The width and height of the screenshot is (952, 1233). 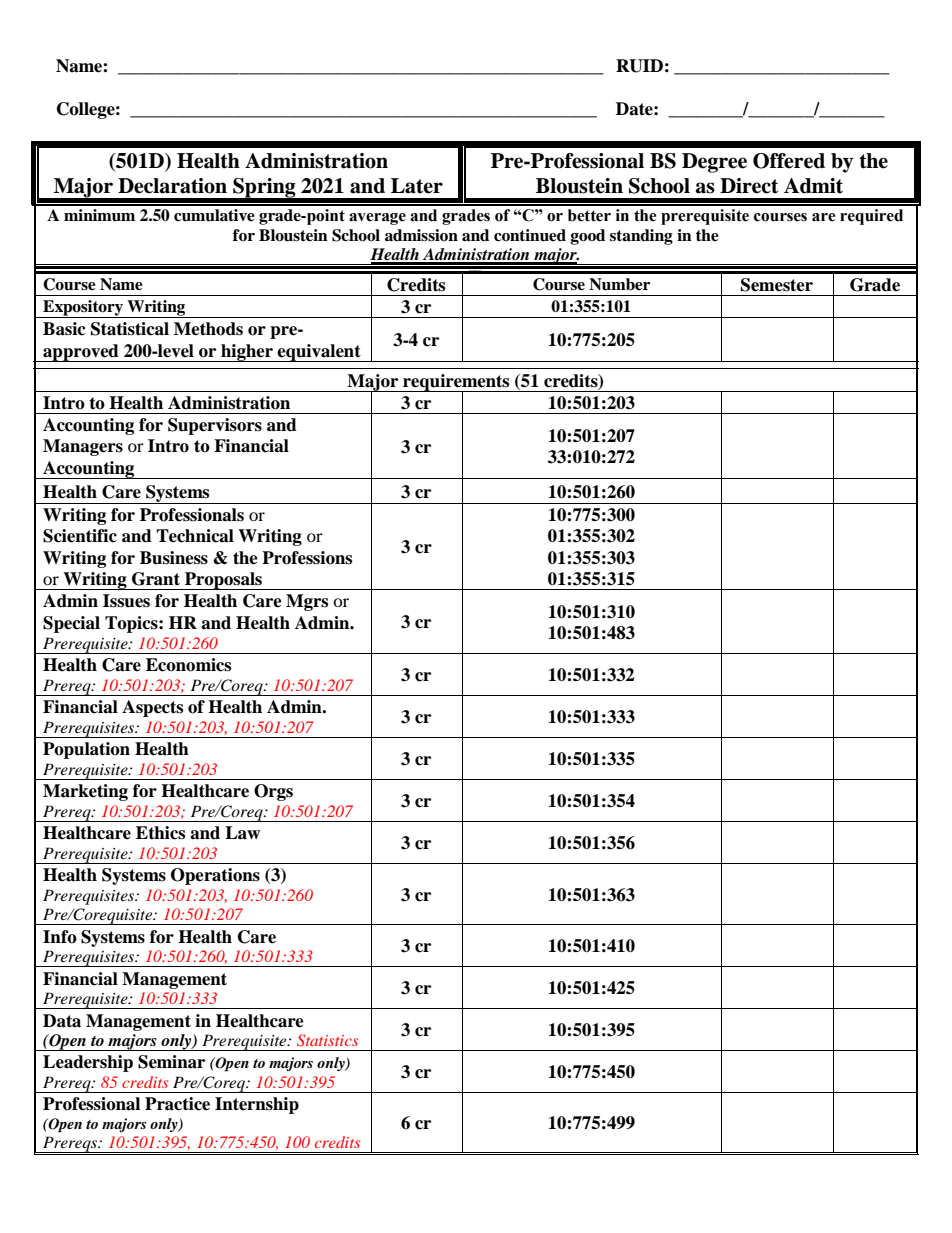 I want to click on Declaration, so click(x=172, y=186).
